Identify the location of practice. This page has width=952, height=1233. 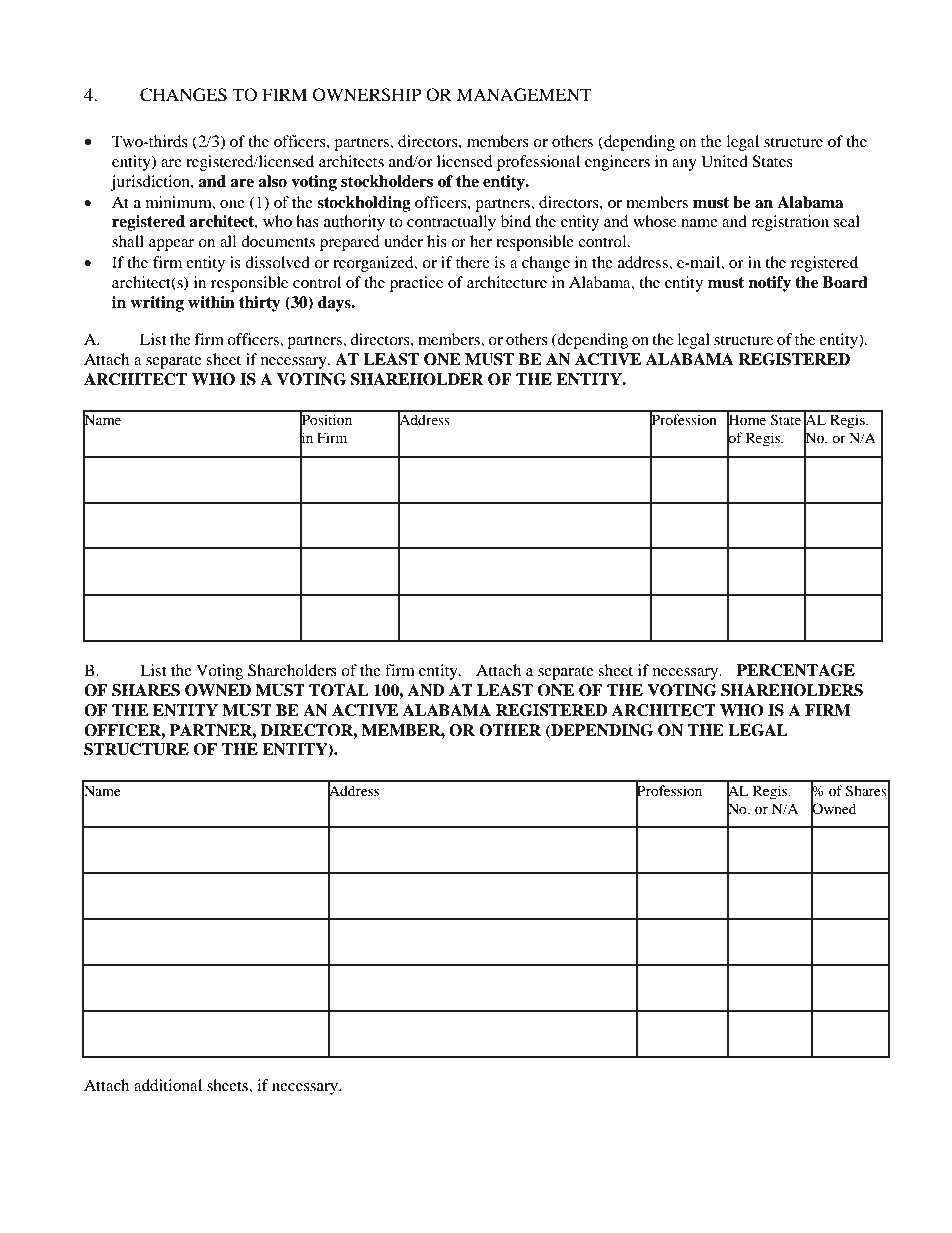
(416, 284).
